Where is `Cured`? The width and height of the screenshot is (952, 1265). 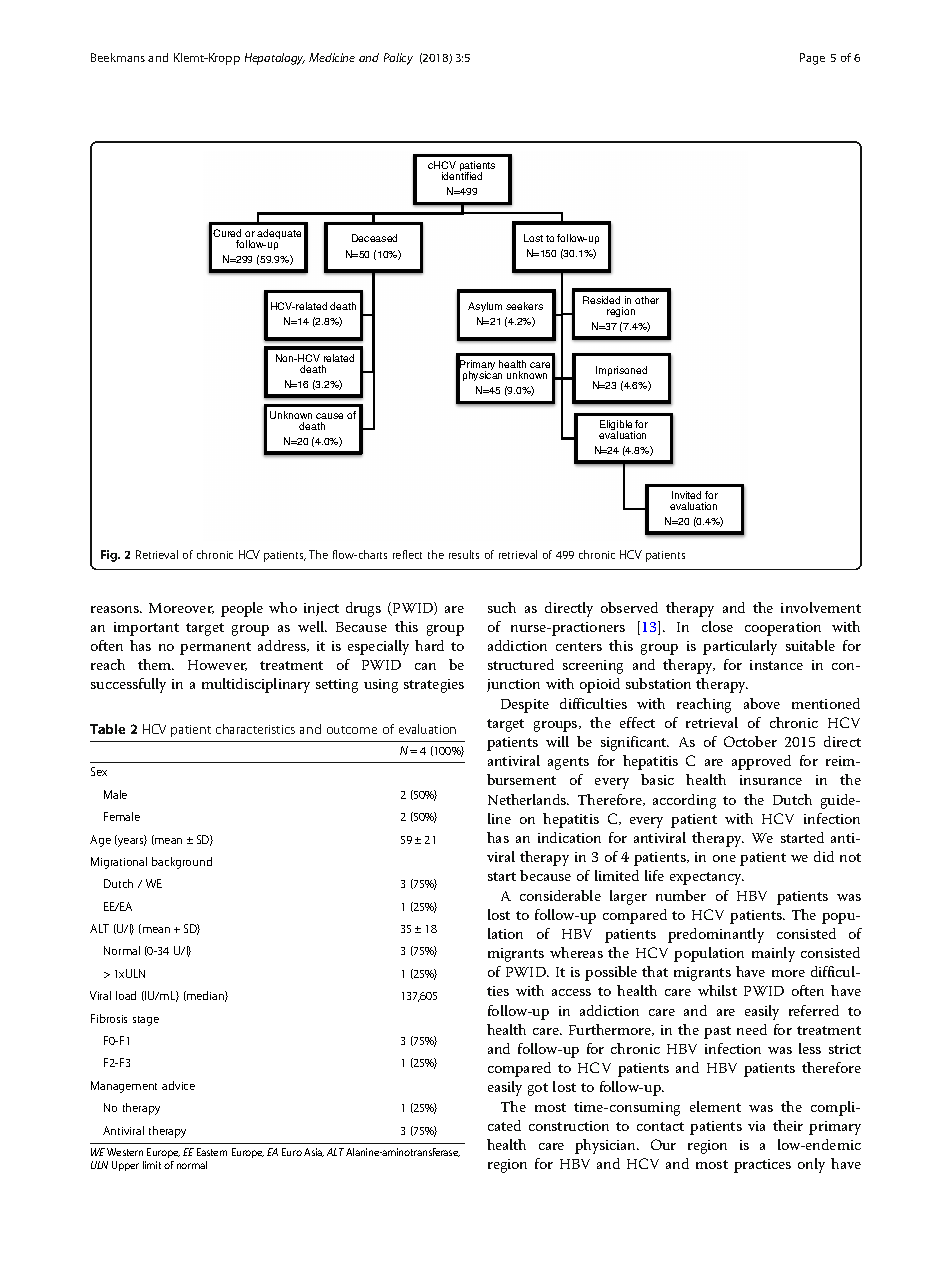 Cured is located at coordinates (227, 233).
